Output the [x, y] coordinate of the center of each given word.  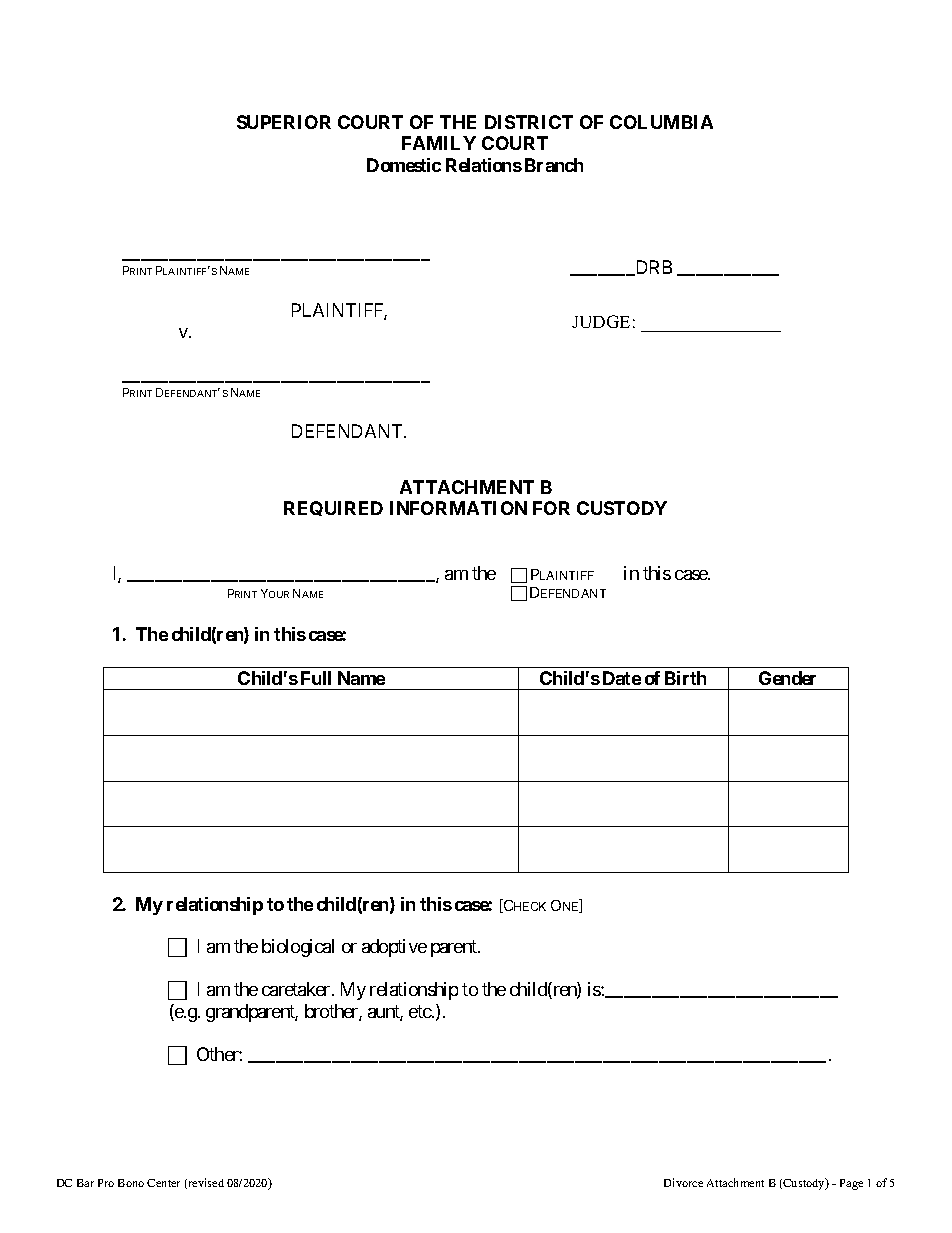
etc [421, 1011]
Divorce [683, 1182]
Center [163, 1183]
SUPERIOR [284, 122]
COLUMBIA [661, 122]
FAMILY [439, 143]
